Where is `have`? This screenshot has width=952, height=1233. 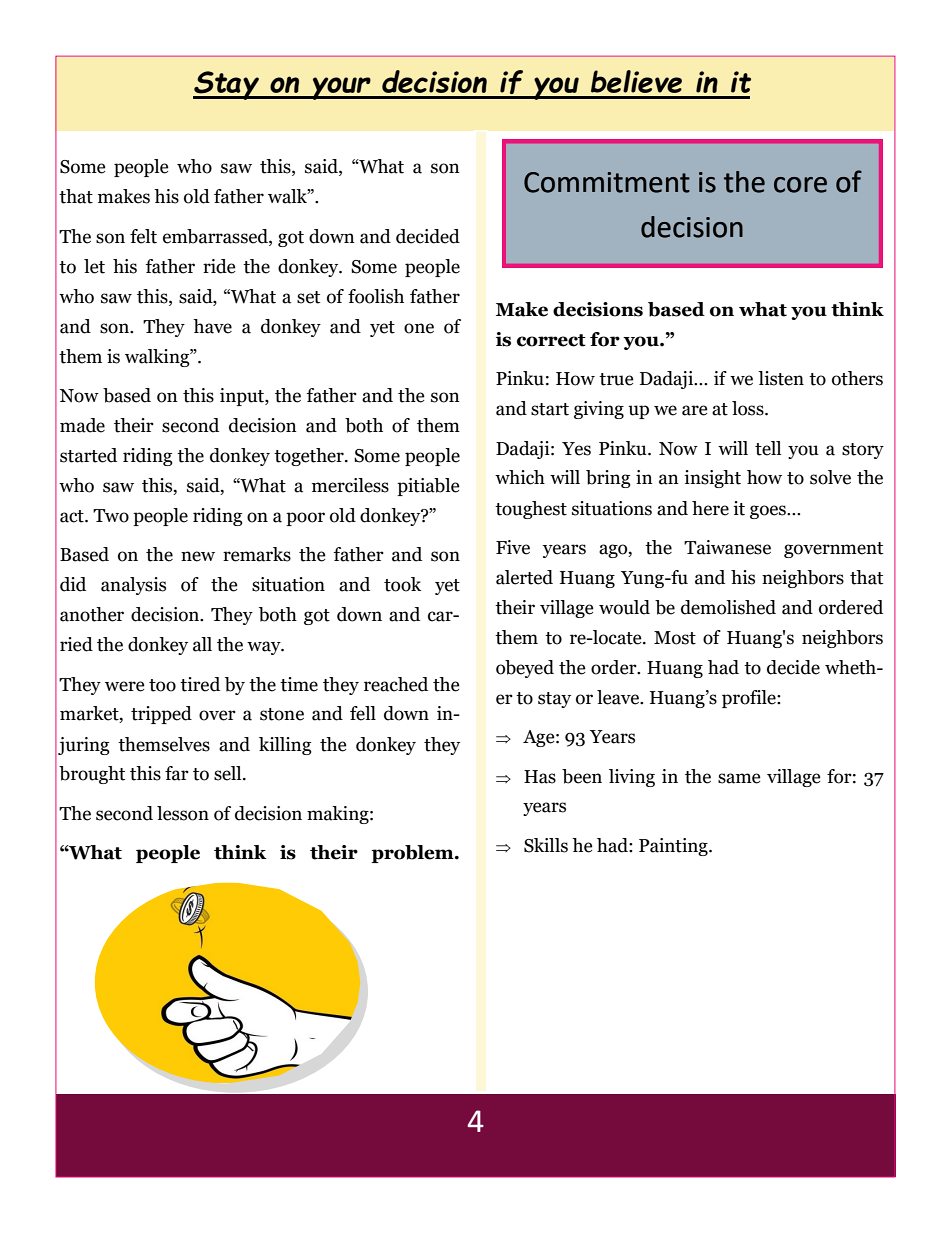 have is located at coordinates (212, 326).
